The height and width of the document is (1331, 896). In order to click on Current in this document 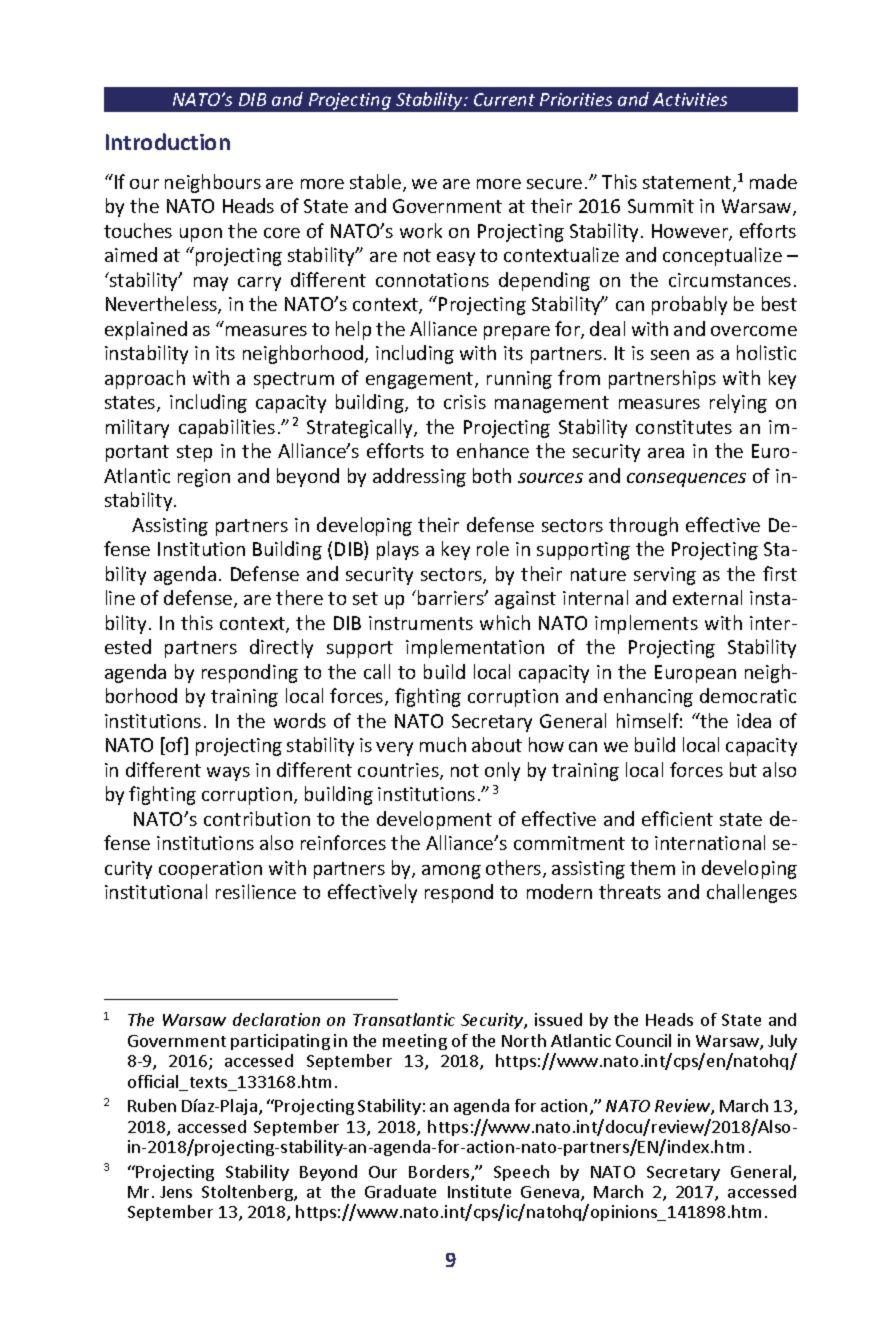, I will do `click(504, 99)`.
